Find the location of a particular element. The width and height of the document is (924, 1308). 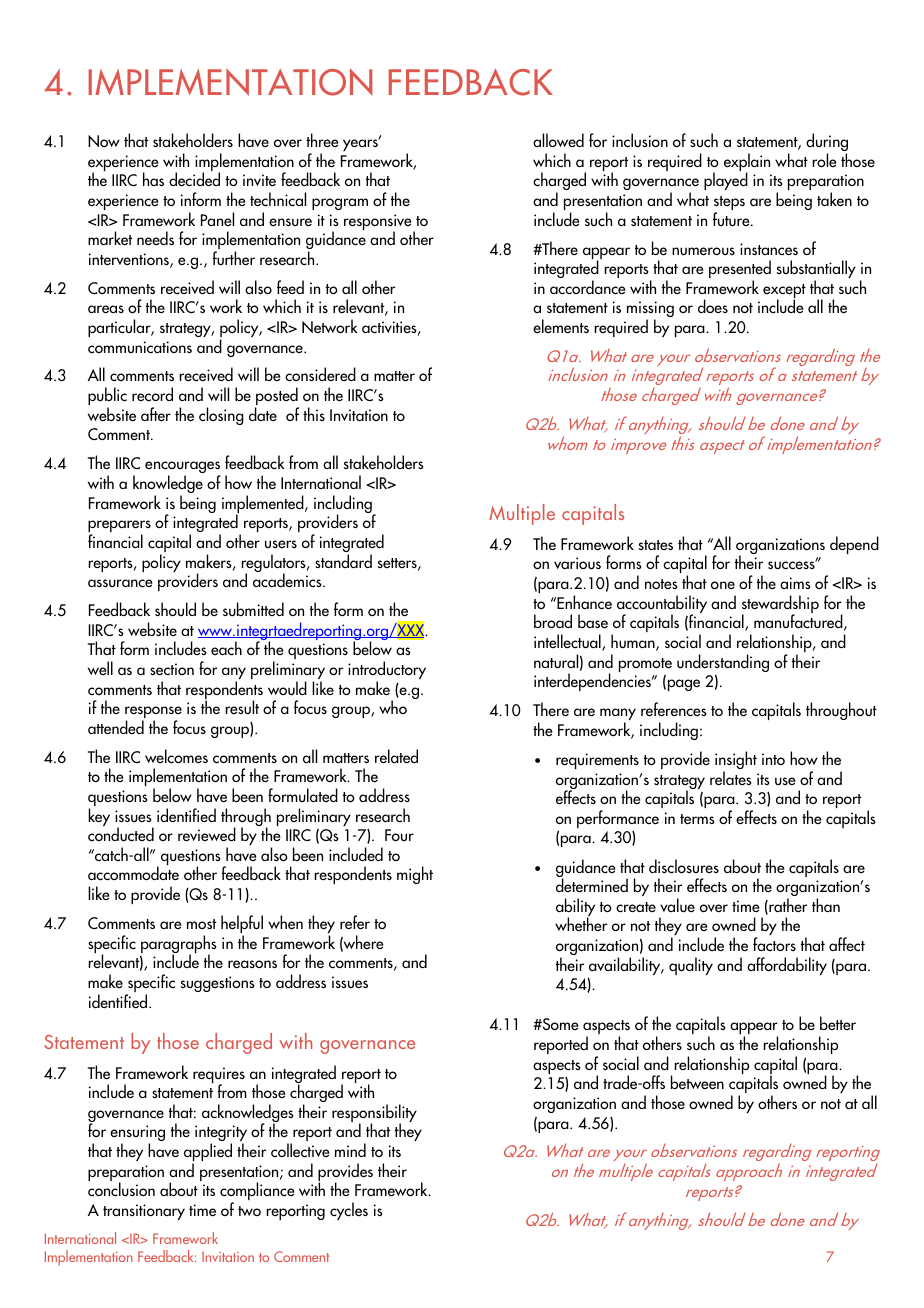

explain is located at coordinates (747, 163).
